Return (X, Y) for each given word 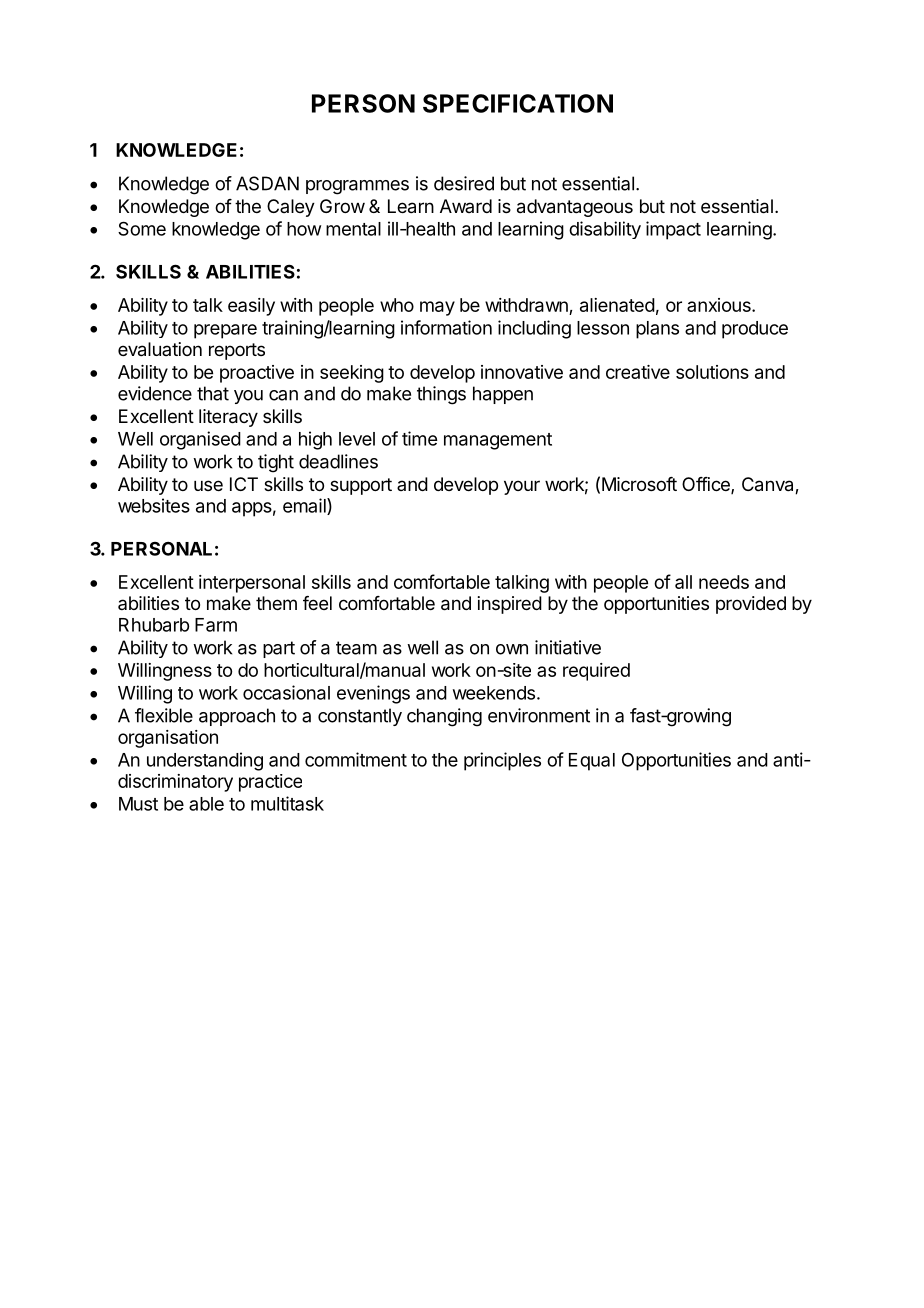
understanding (205, 761)
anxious (720, 305)
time (419, 438)
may (437, 308)
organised (200, 440)
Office (707, 485)
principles (502, 761)
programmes (357, 187)
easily (251, 307)
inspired (510, 605)
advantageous (575, 208)
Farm (216, 625)
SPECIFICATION (518, 103)
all (683, 582)
